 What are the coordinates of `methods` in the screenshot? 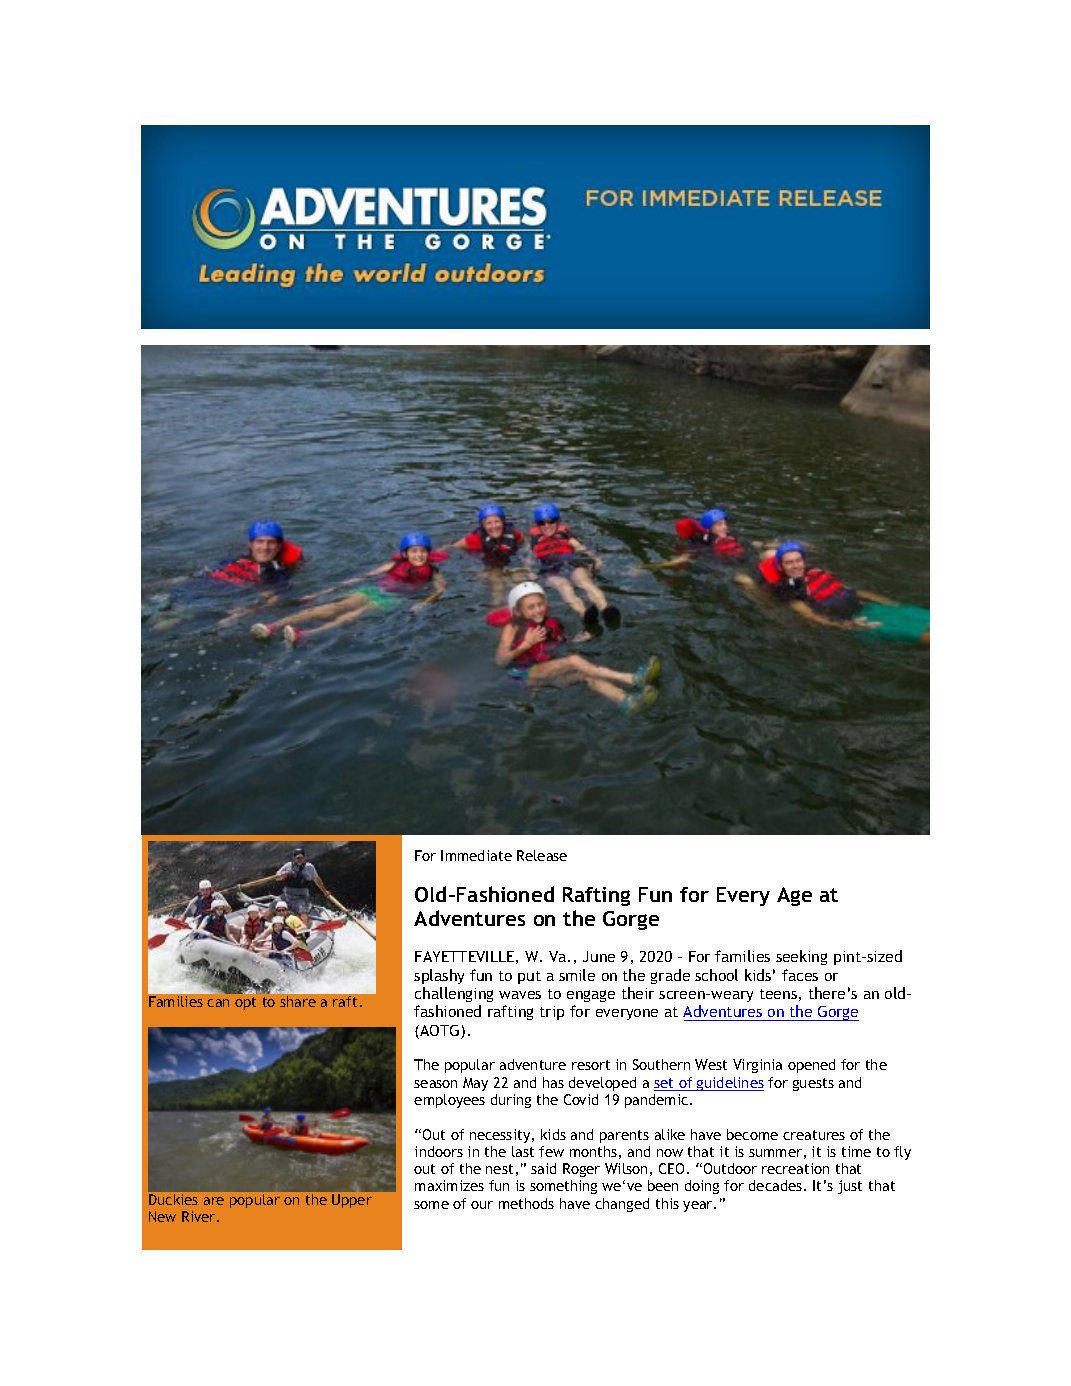 It's located at (526, 1203).
